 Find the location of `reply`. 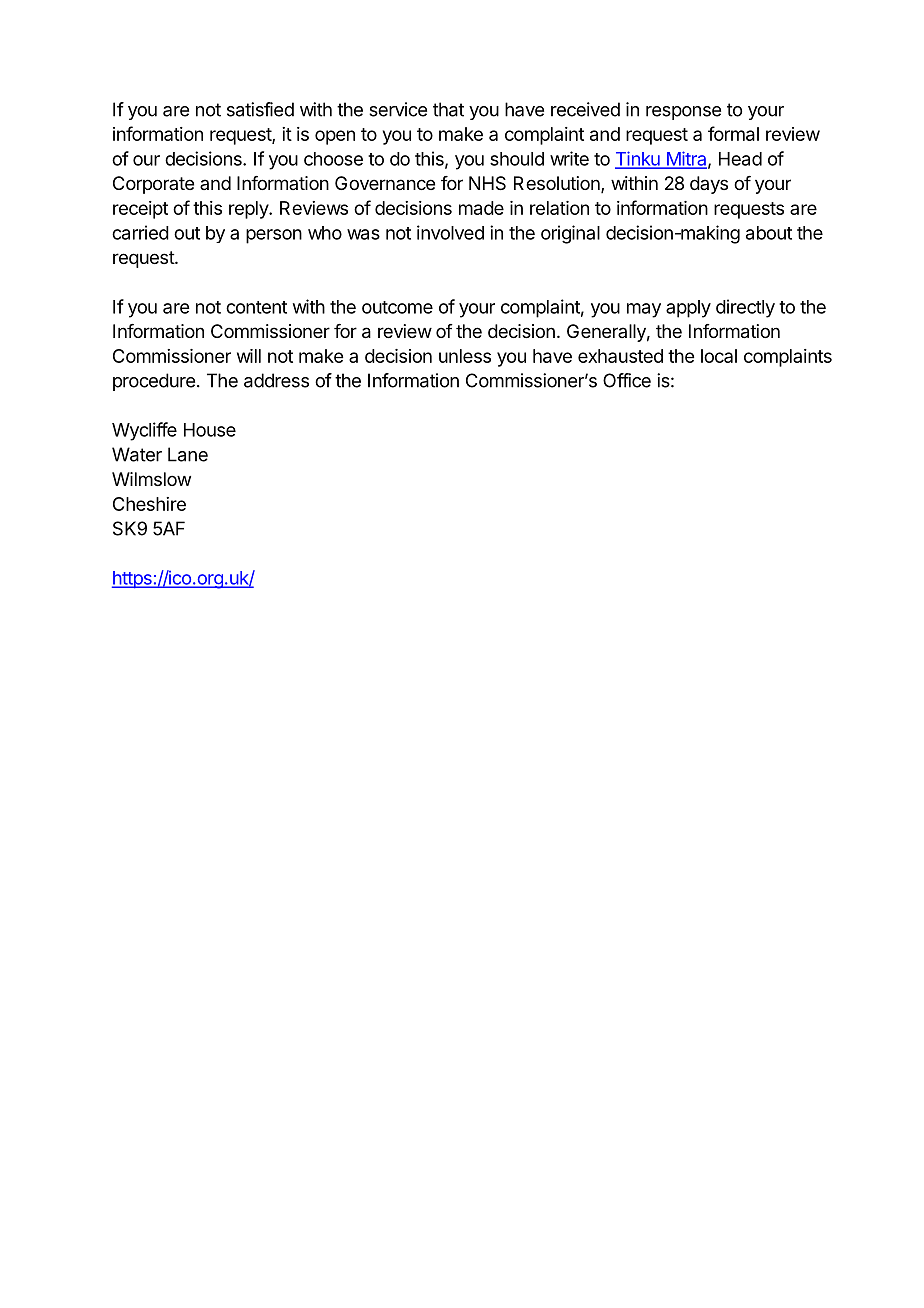

reply is located at coordinates (249, 210).
